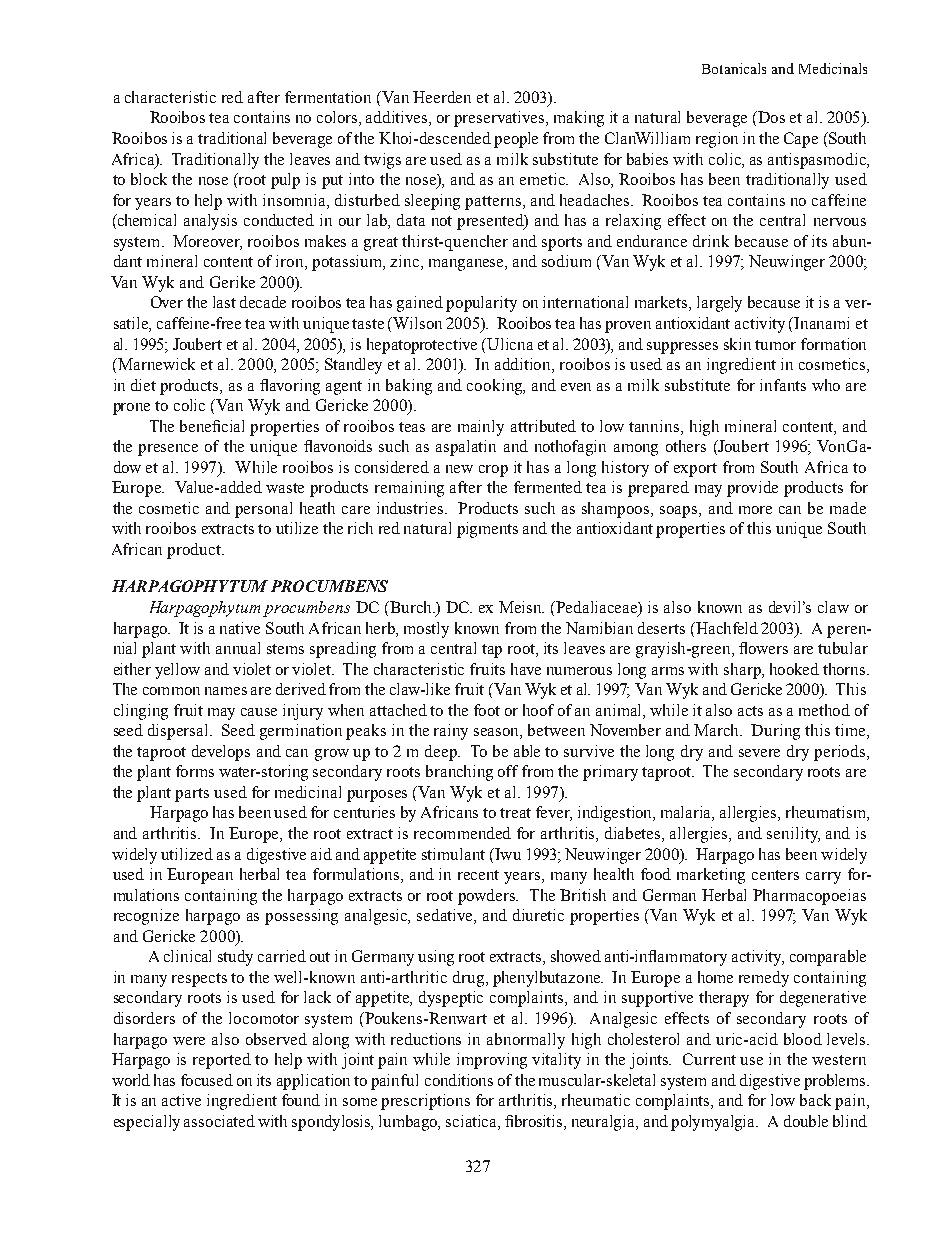 This image has height=1233, width=952. I want to click on fermentation, so click(328, 97).
